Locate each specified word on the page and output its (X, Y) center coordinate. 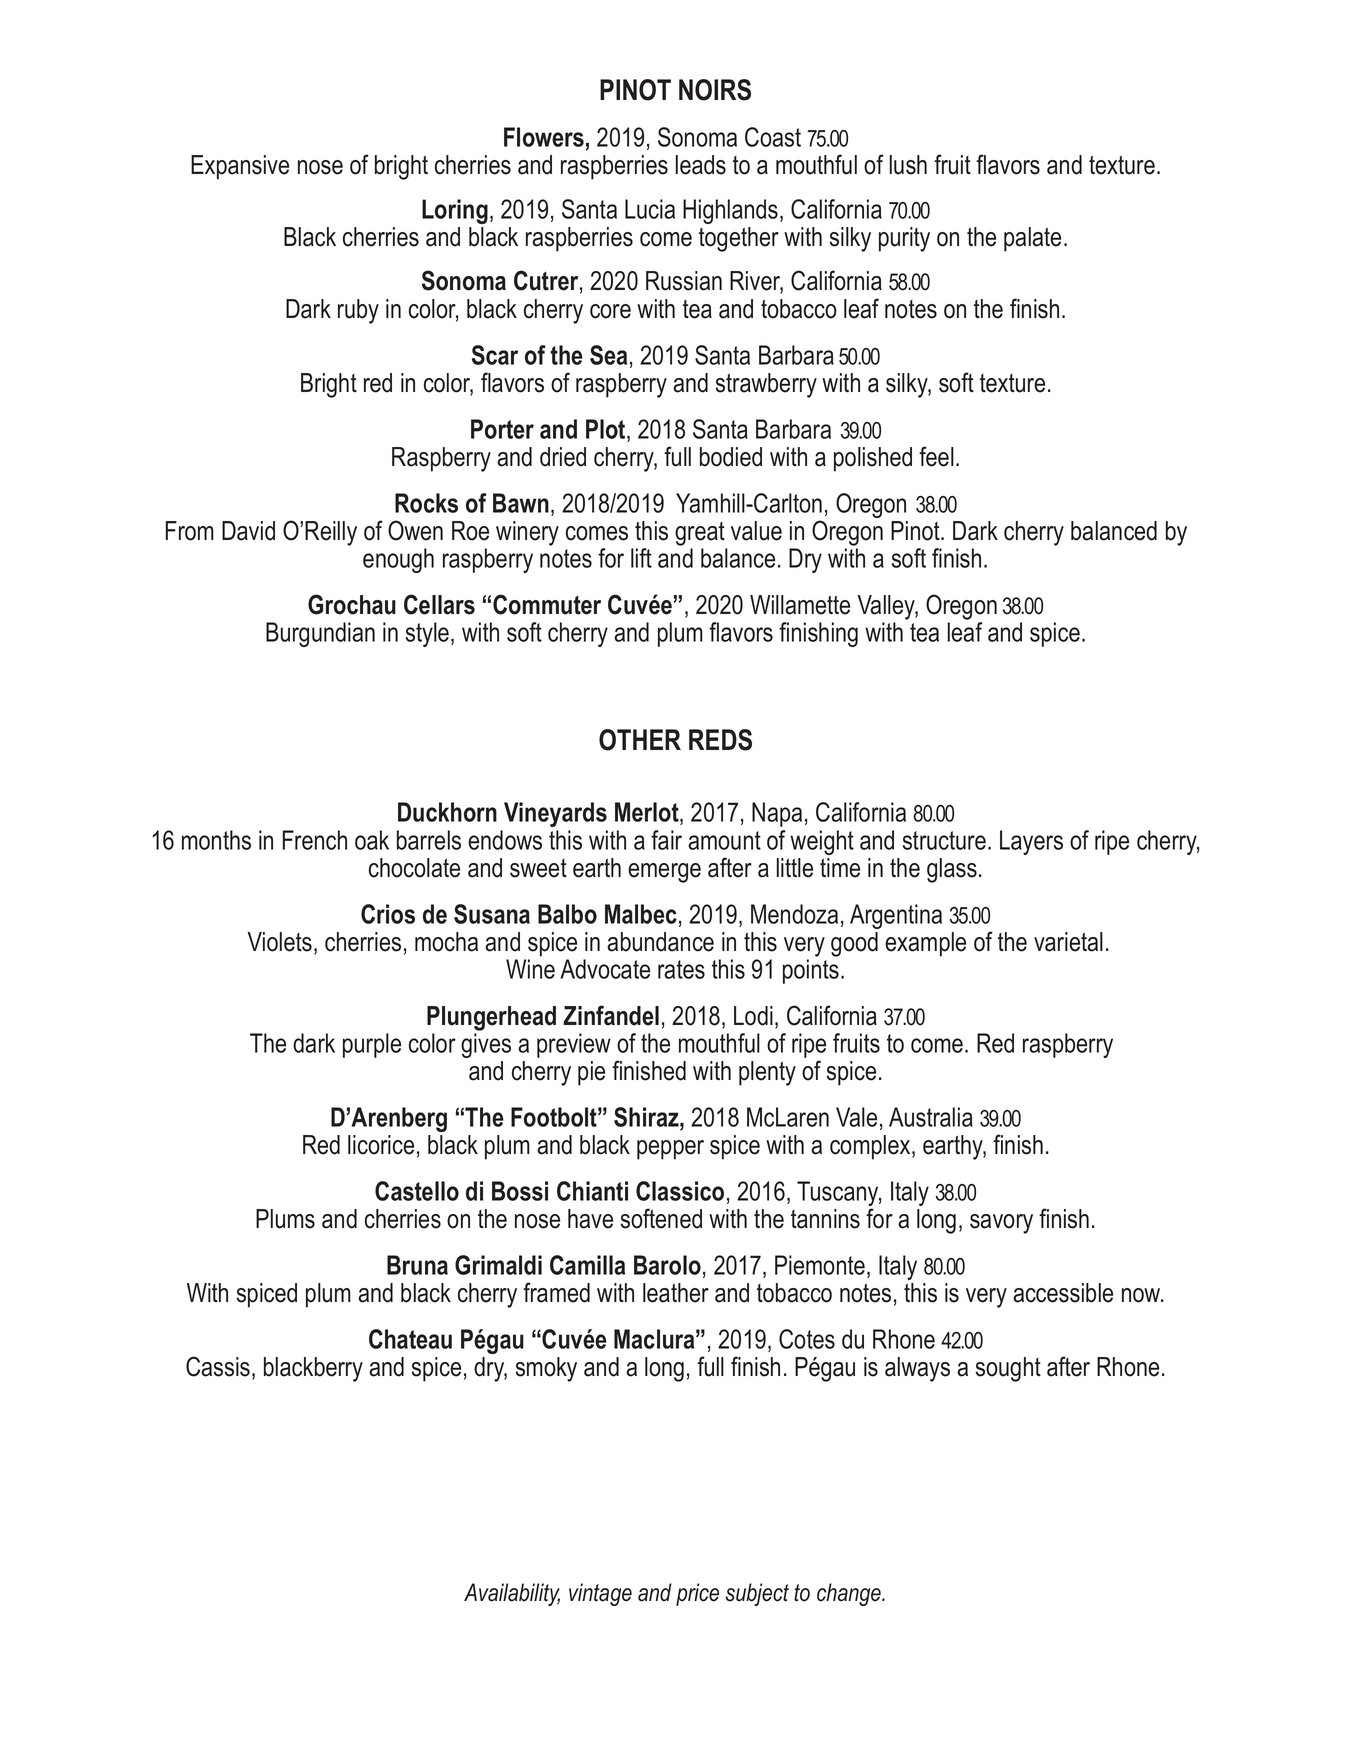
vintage (600, 1594)
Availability (512, 1594)
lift (641, 558)
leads (701, 165)
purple (372, 1045)
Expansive (240, 167)
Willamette (800, 605)
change (850, 1594)
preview (574, 1045)
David (248, 531)
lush (908, 165)
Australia (931, 1117)
